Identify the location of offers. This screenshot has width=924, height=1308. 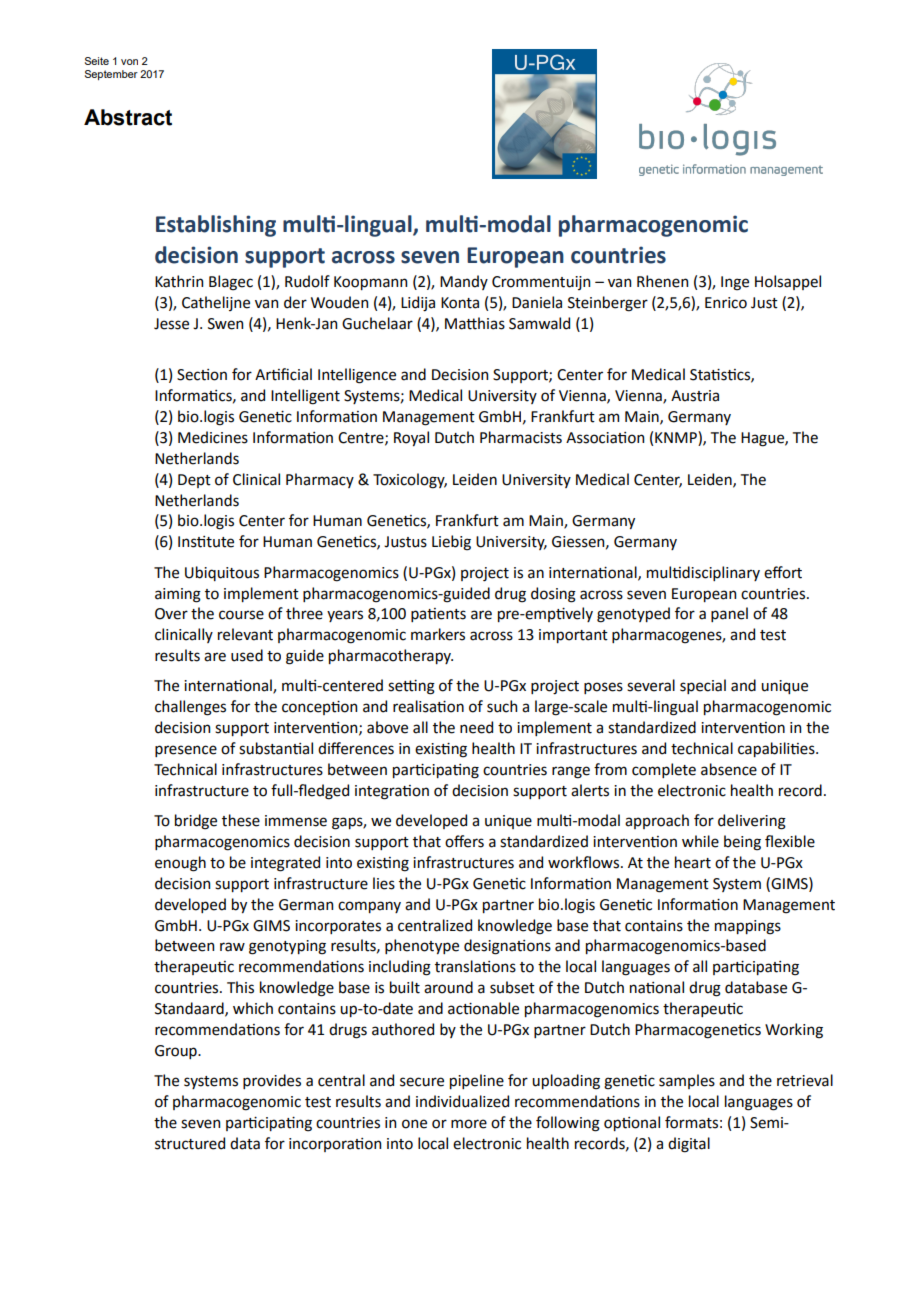
(464, 841).
